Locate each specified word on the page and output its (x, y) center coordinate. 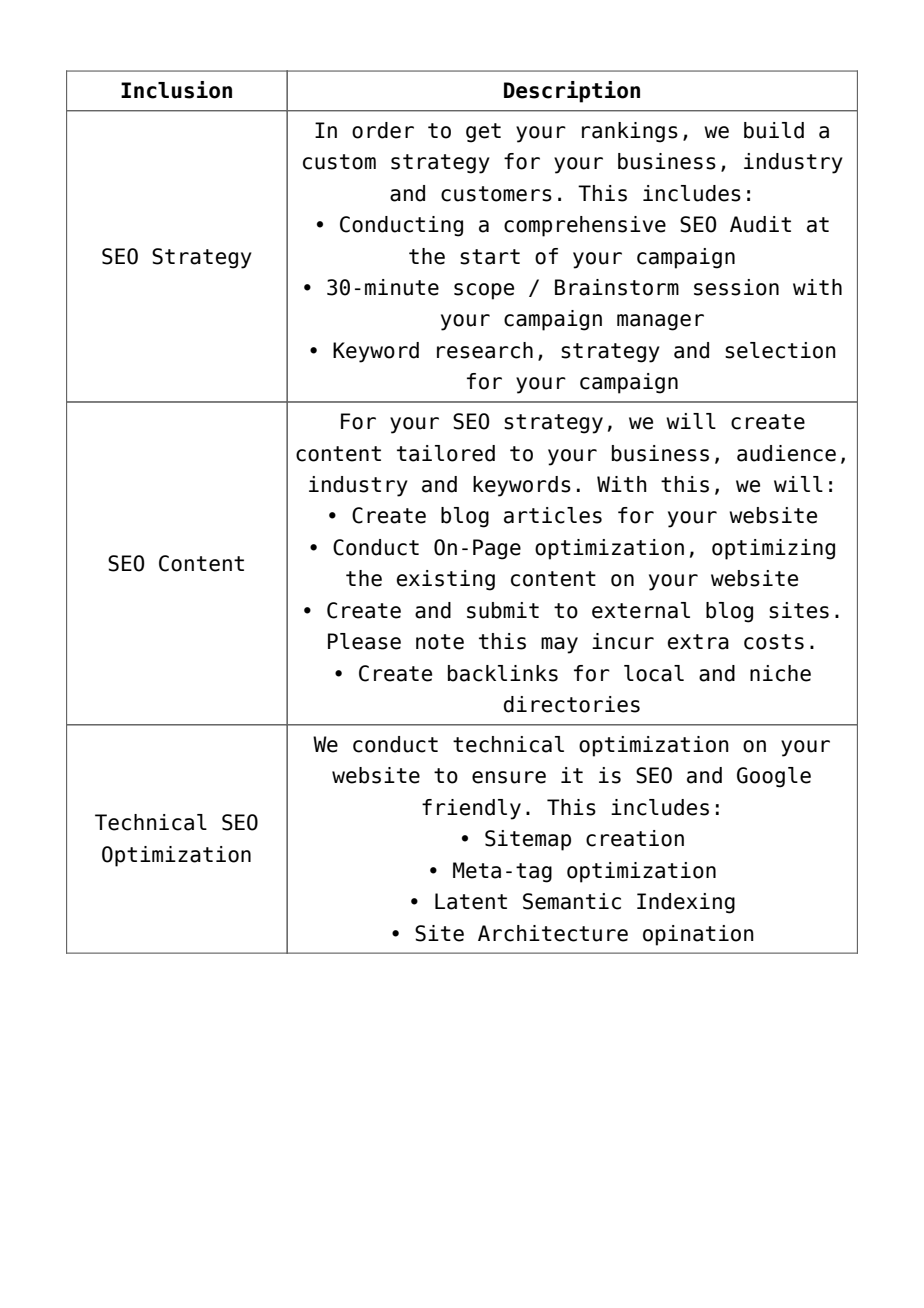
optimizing (773, 549)
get (483, 133)
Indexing (686, 903)
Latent (471, 901)
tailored (446, 453)
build (774, 130)
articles (553, 515)
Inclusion (176, 90)
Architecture (553, 933)
